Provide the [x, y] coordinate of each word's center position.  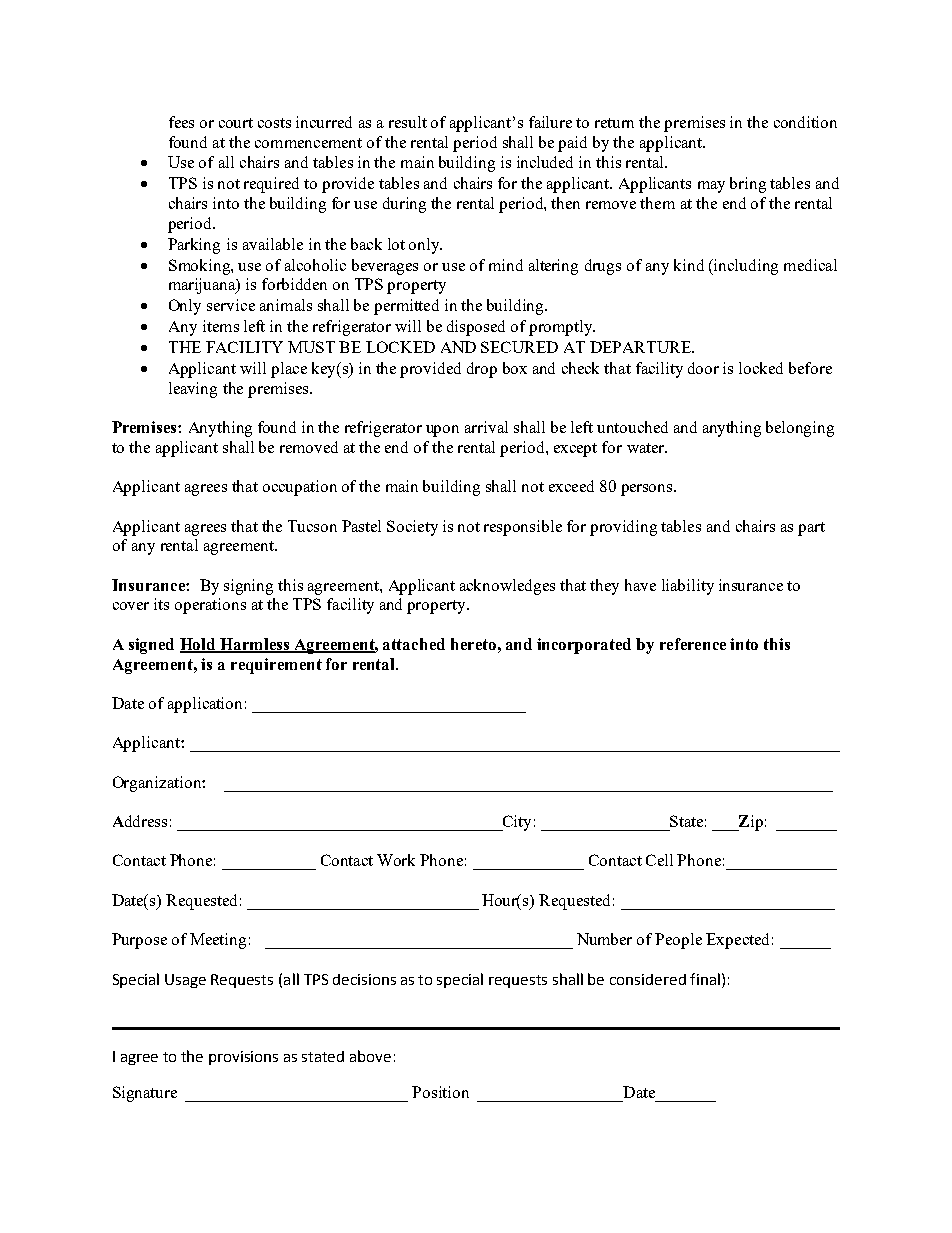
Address [140, 821]
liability [688, 587]
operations [210, 606]
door [703, 368]
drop [482, 370]
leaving [193, 390]
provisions [243, 1058]
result [408, 122]
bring [748, 185]
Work [396, 860]
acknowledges [507, 587]
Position [440, 1092]
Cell [659, 860]
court [236, 123]
